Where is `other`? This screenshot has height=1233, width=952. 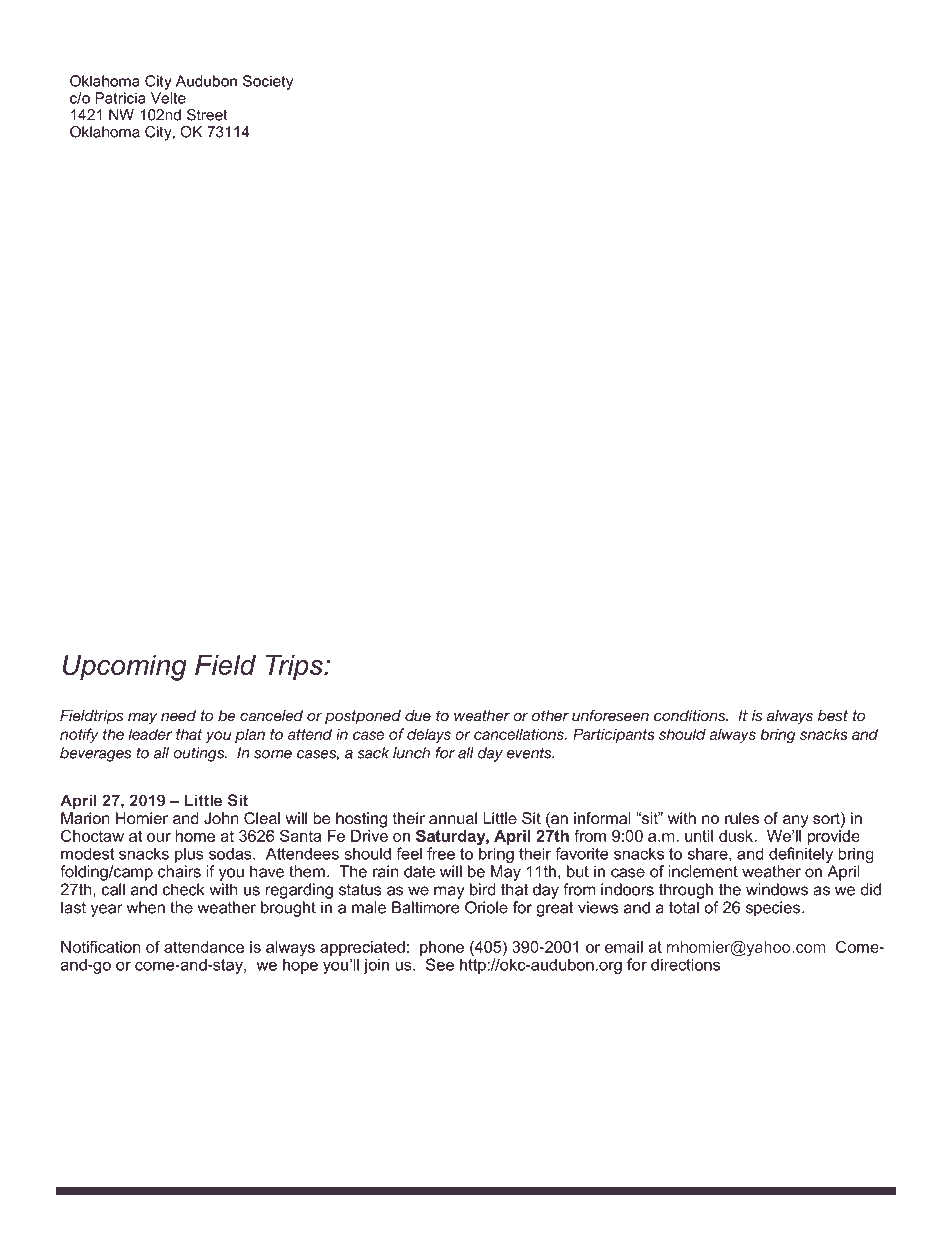 other is located at coordinates (550, 716).
